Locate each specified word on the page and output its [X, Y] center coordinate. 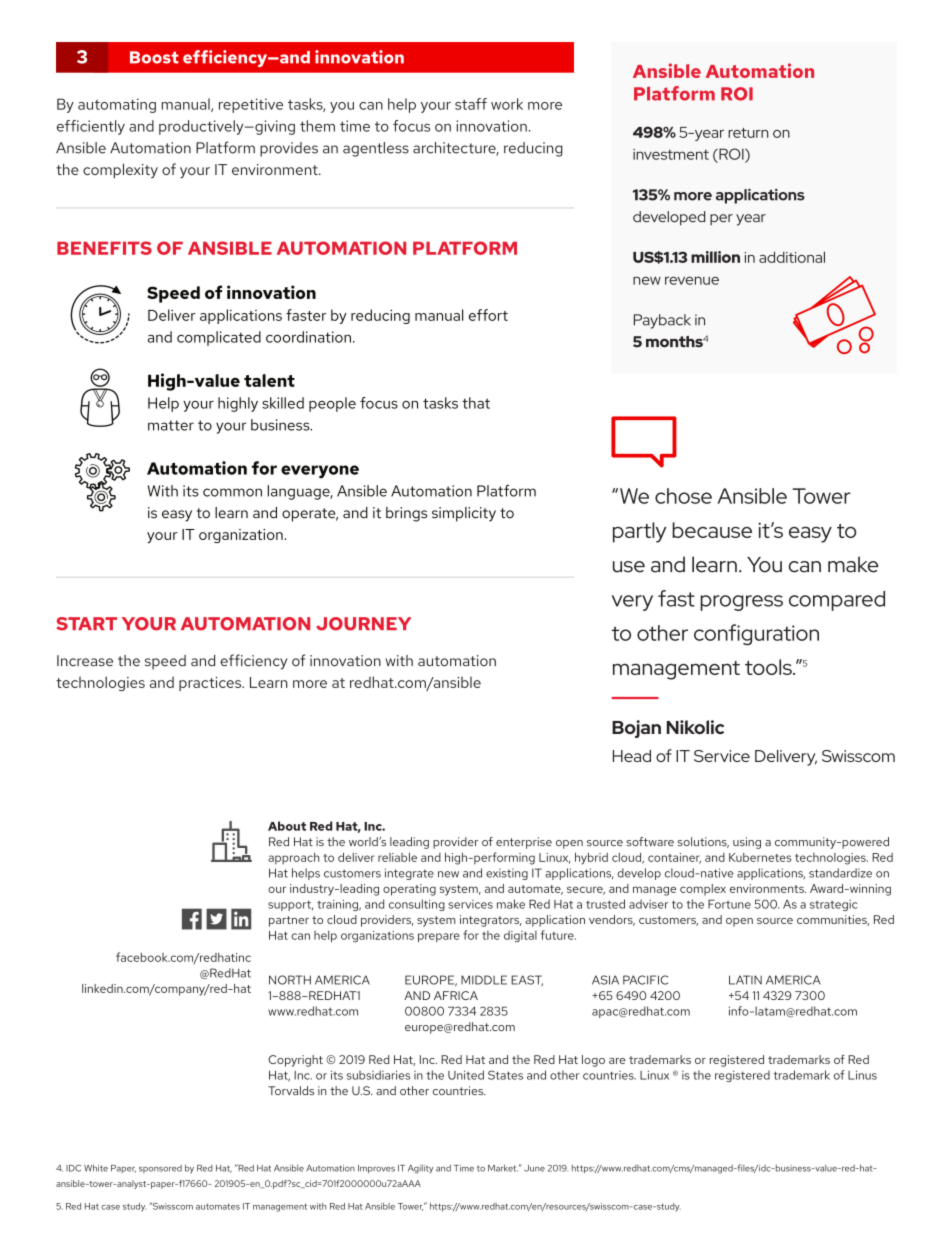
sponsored [160, 1169]
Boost [154, 57]
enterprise [524, 843]
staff [471, 104]
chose [683, 496]
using [747, 843]
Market [503, 1168]
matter [171, 425]
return [748, 133]
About [287, 826]
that [476, 403]
